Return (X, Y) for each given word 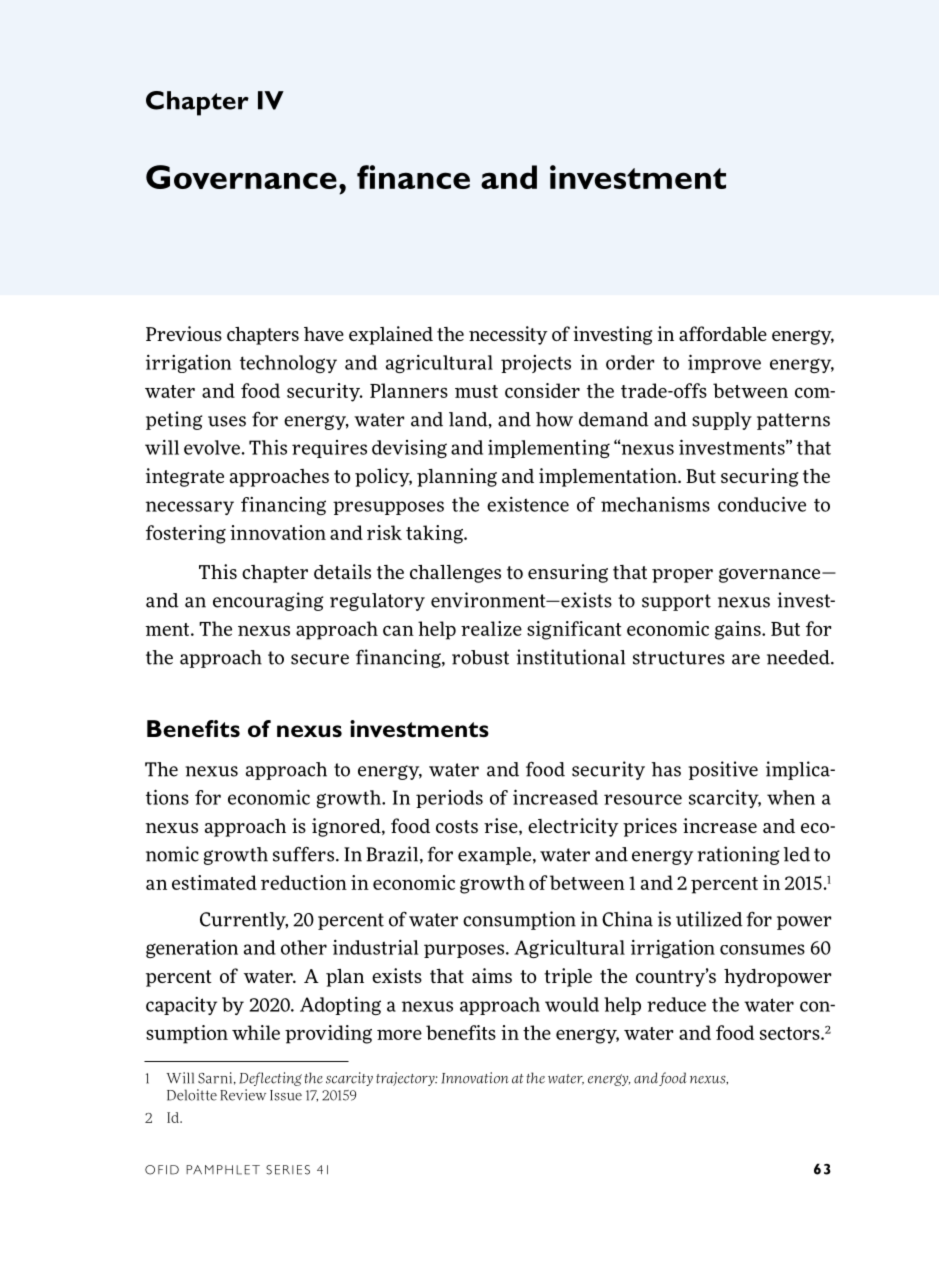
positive (723, 770)
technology (288, 364)
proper (682, 576)
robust (480, 657)
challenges (455, 574)
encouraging (268, 601)
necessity (508, 335)
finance (413, 177)
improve (724, 363)
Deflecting (270, 1079)
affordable (723, 333)
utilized (709, 919)
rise (502, 826)
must (476, 391)
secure (320, 659)
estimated (214, 882)
